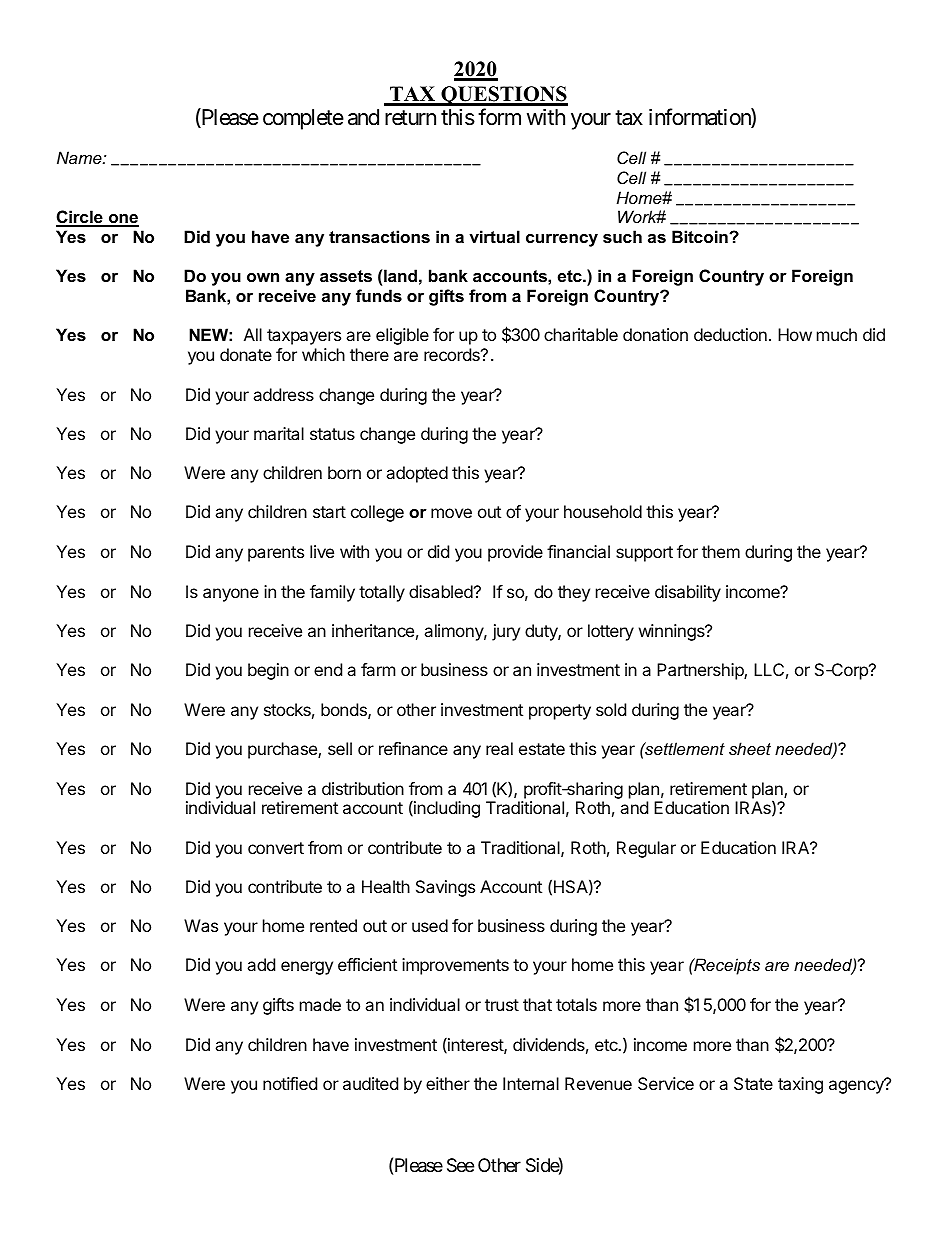  What do you see at coordinates (201, 925) in the screenshot?
I see `Was` at bounding box center [201, 925].
